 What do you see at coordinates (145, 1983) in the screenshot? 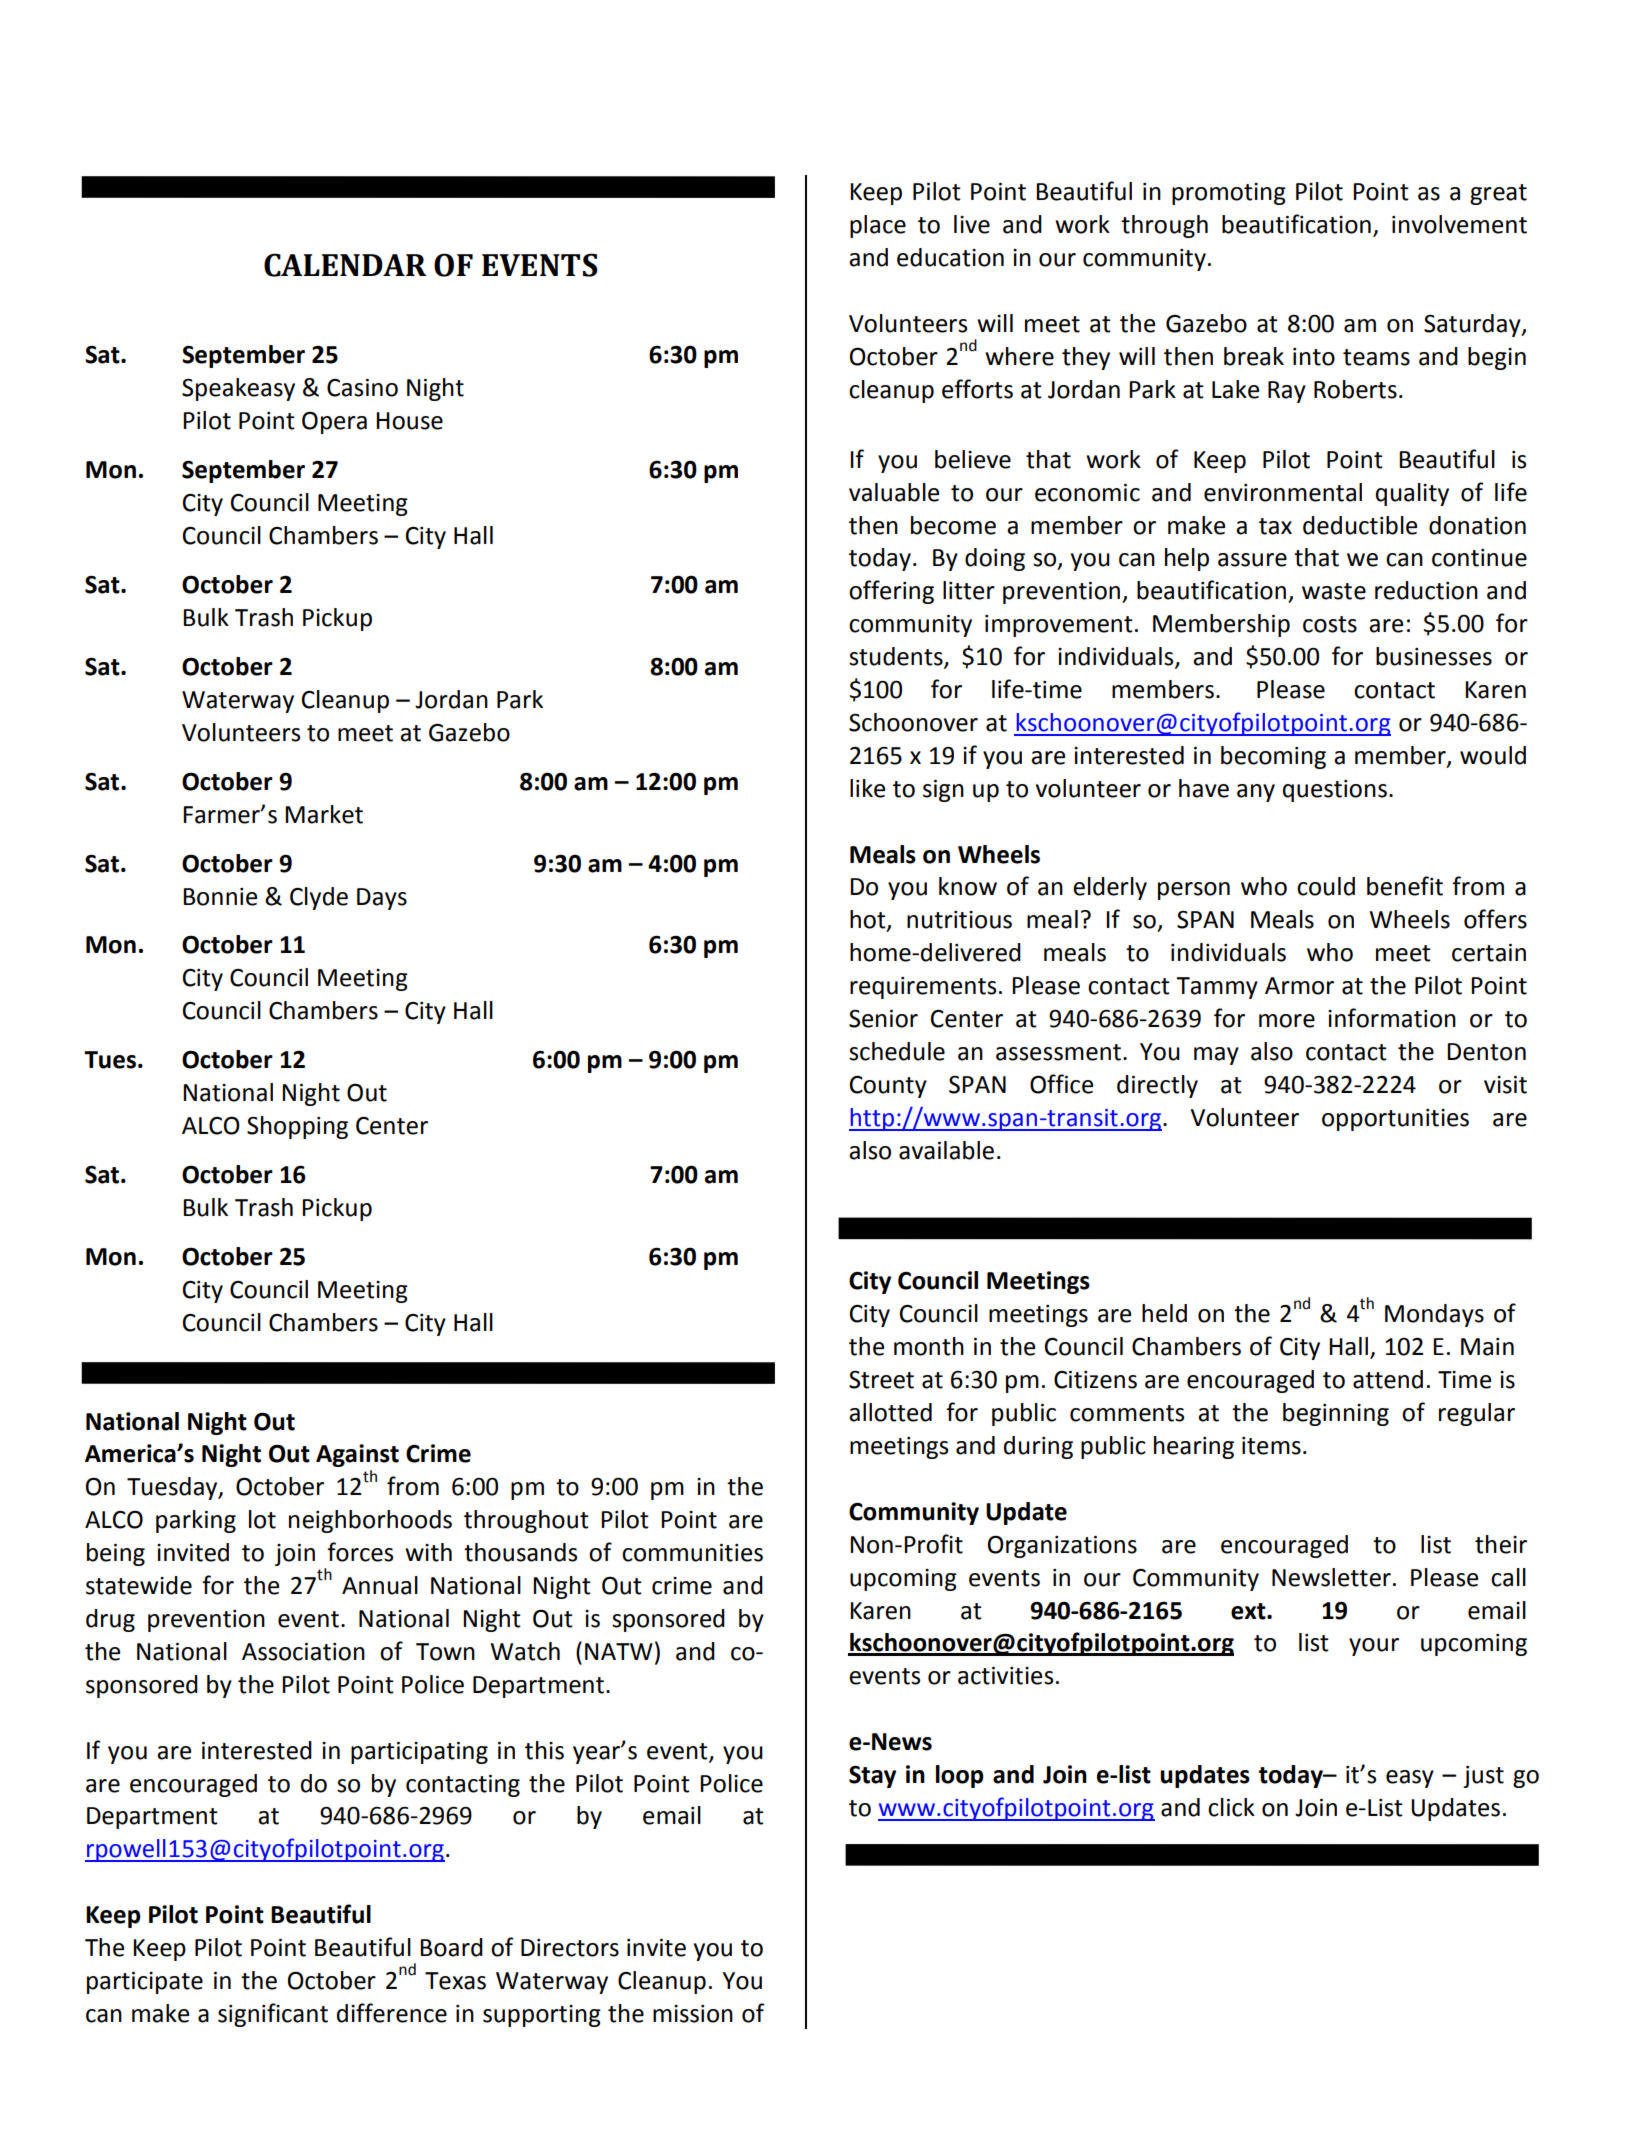
I see `participate` at bounding box center [145, 1983].
